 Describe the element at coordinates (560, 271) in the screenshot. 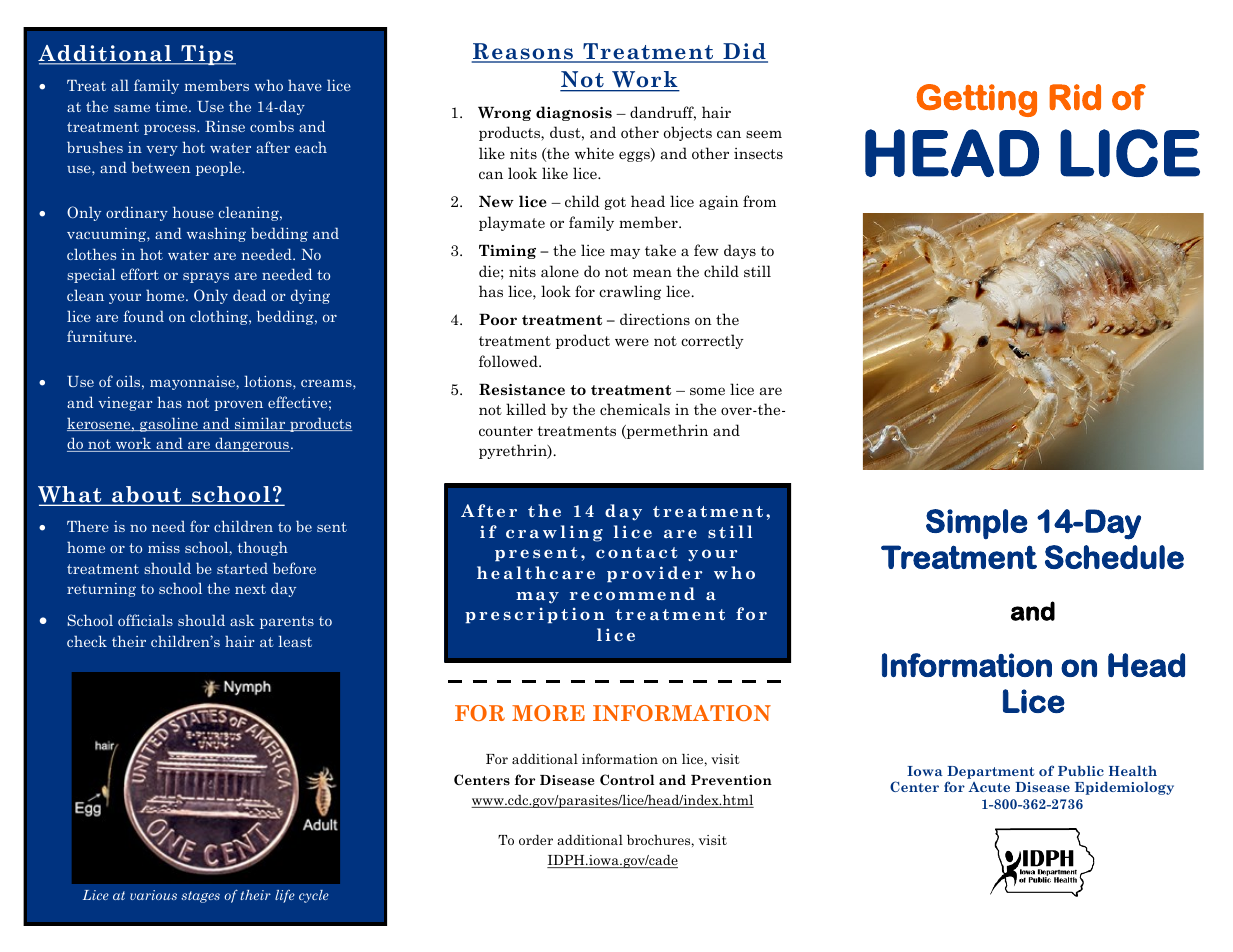

I see `alone` at that location.
